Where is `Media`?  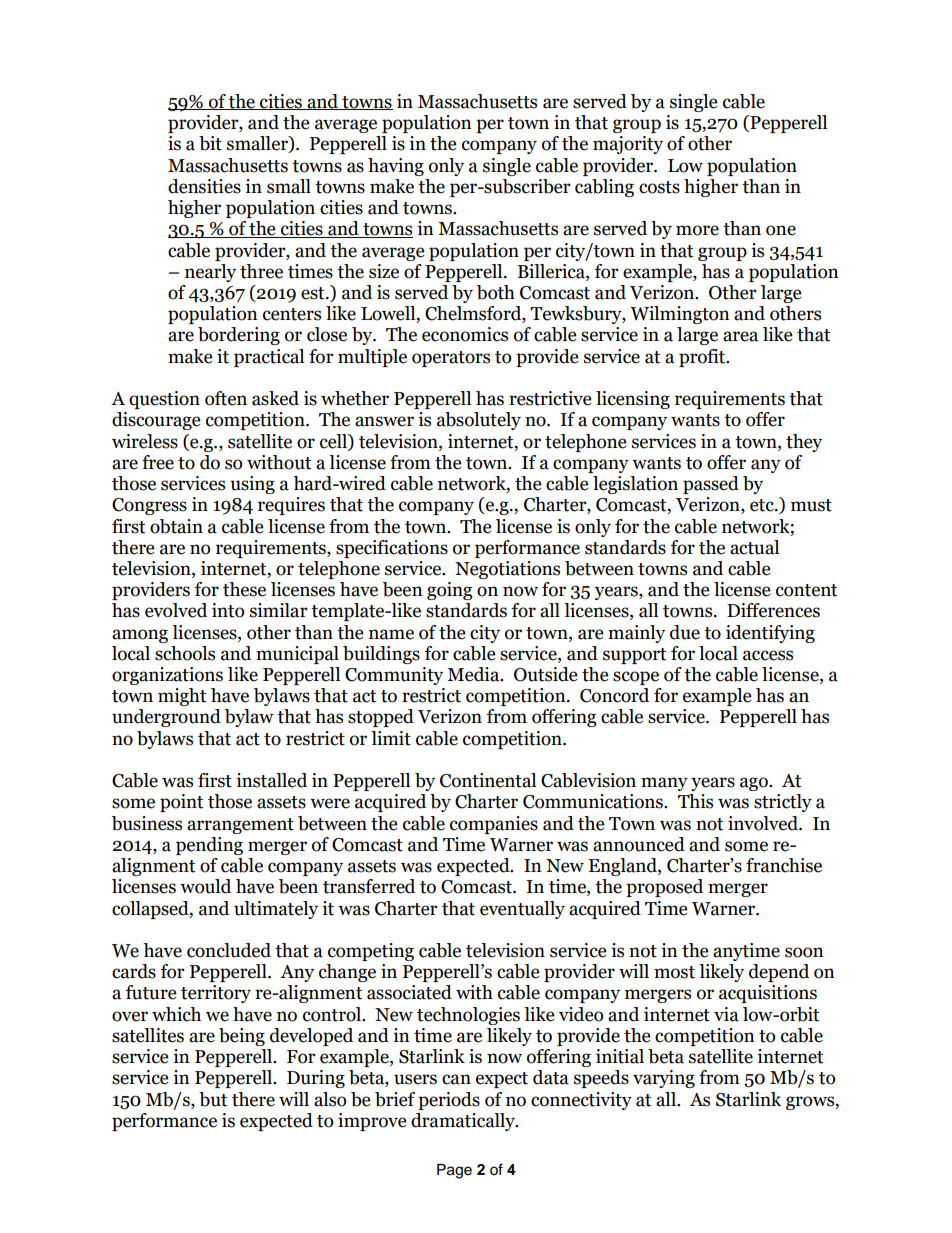
Media is located at coordinates (474, 674).
